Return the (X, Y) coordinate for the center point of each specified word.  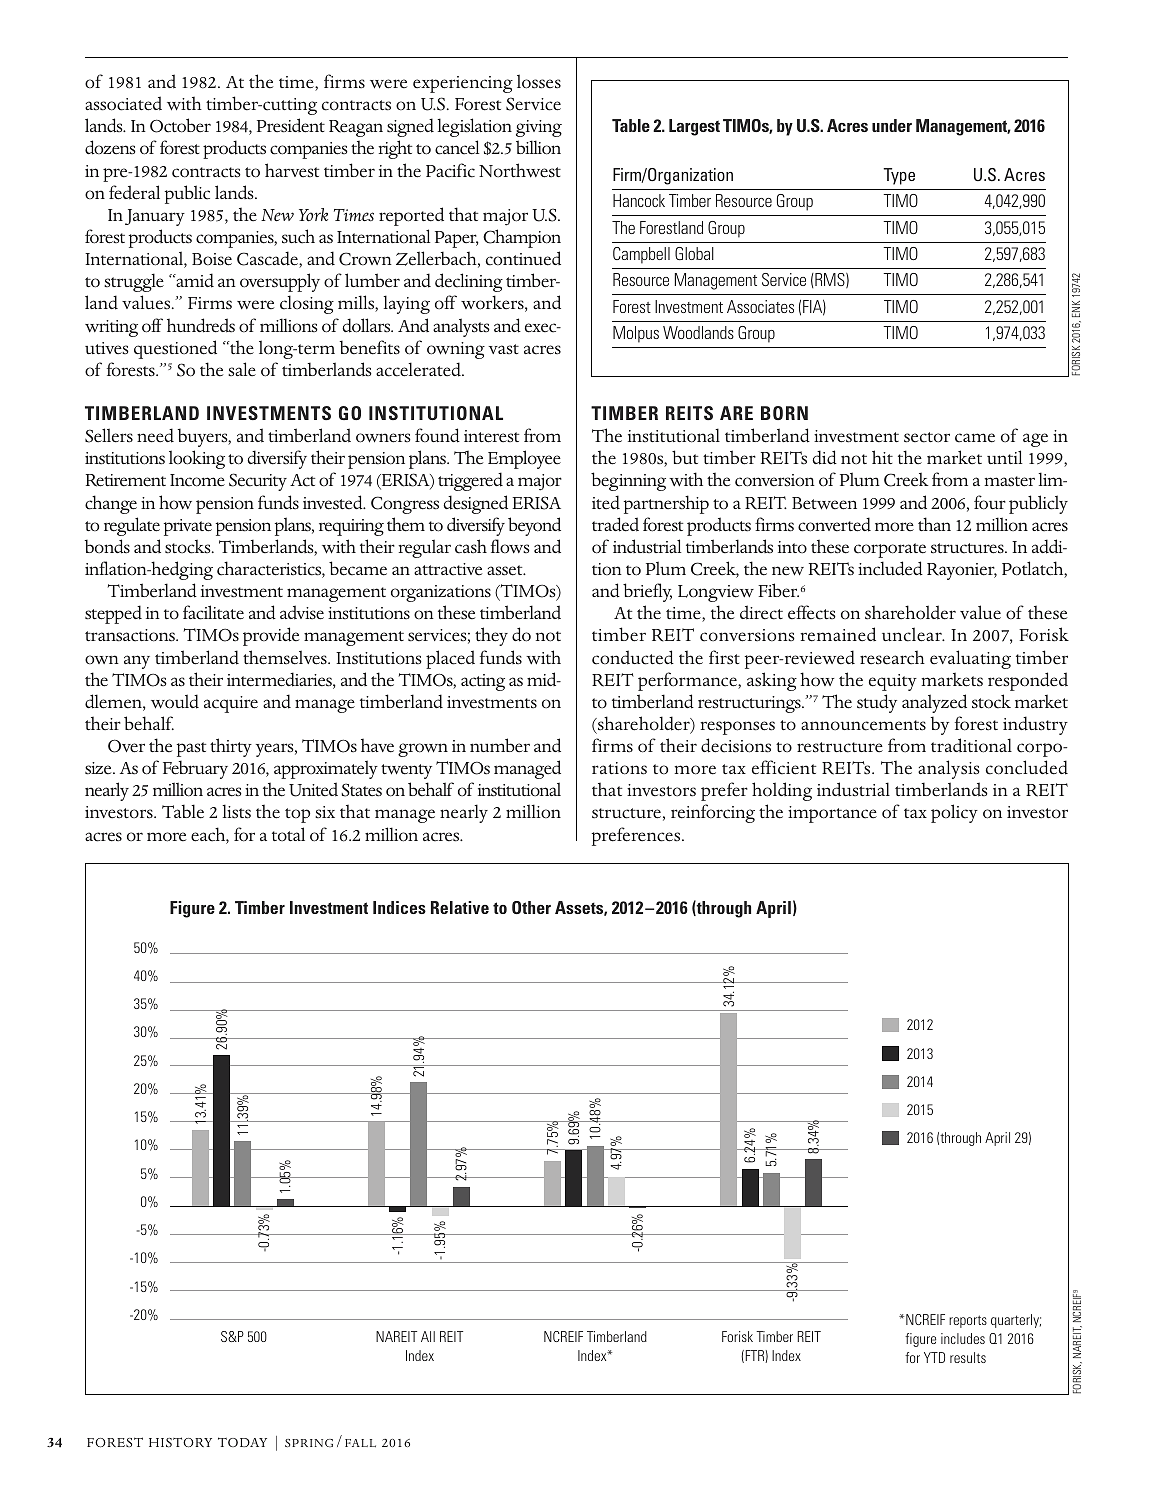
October (180, 125)
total (288, 834)
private (188, 527)
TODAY (242, 1442)
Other (531, 907)
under (892, 125)
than (934, 524)
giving (539, 128)
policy (954, 813)
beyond (534, 526)
